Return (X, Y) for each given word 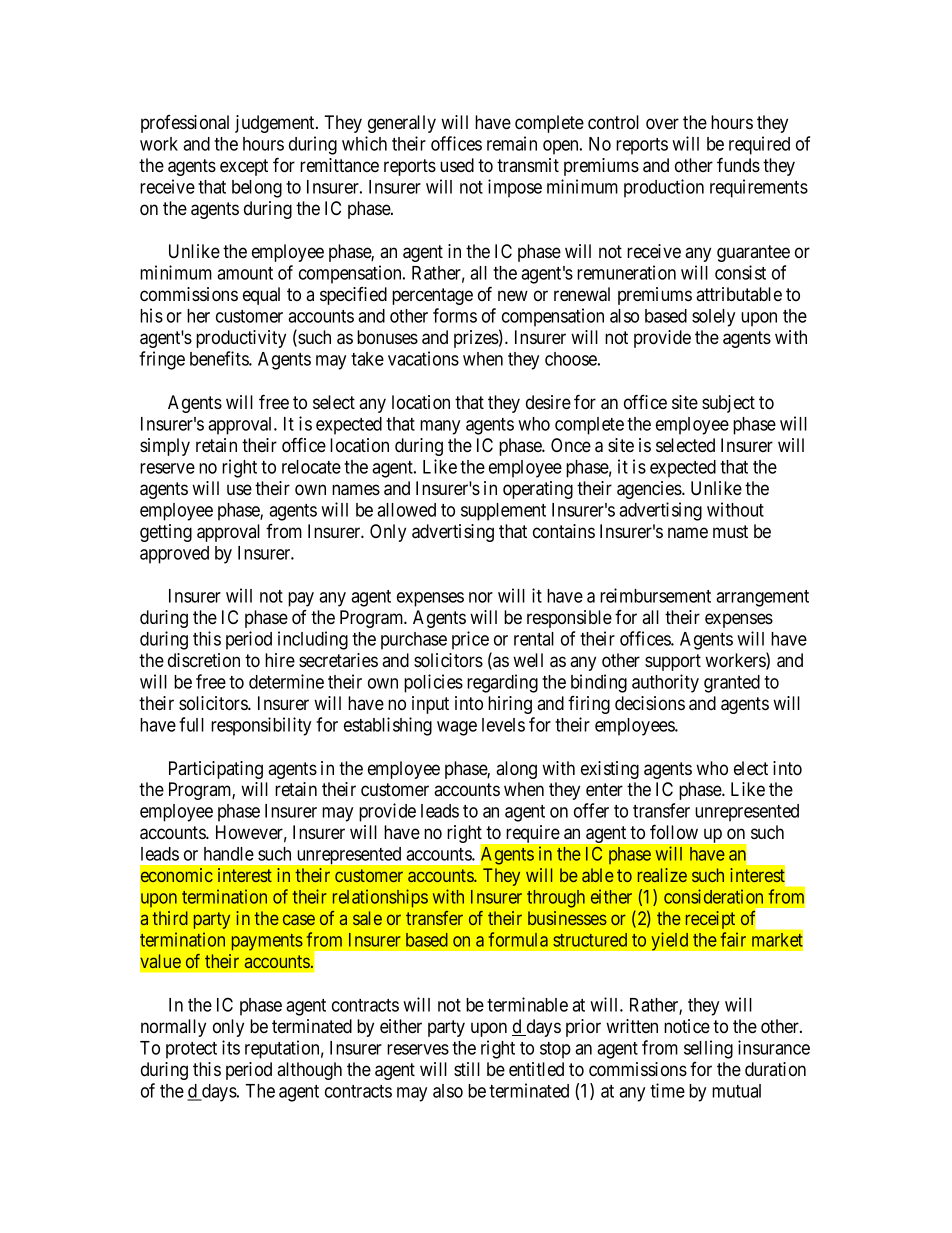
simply (165, 447)
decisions (650, 703)
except (244, 167)
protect (191, 1050)
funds (738, 164)
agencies (650, 490)
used (457, 165)
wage (457, 728)
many (440, 427)
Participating (216, 770)
